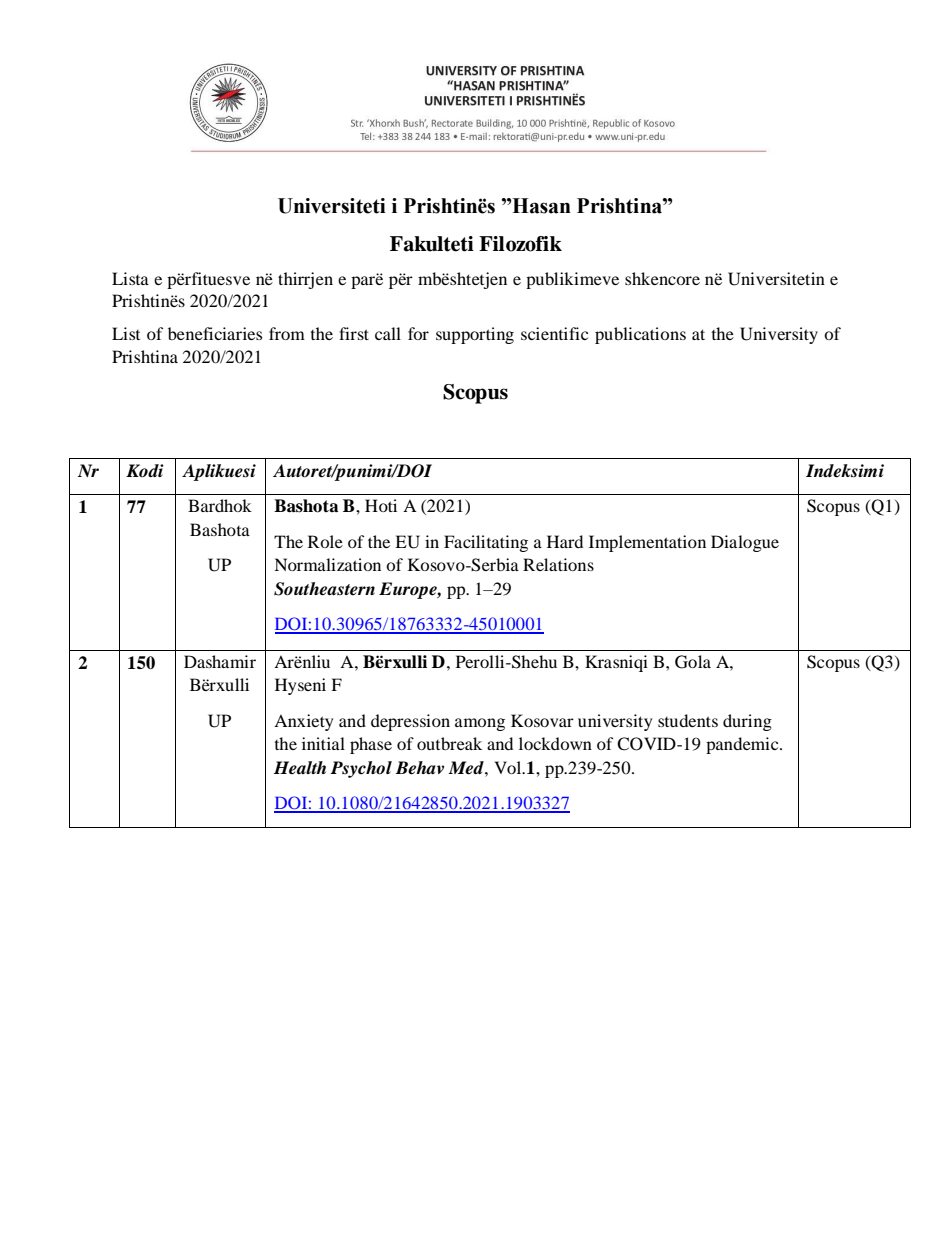 This page has width=952, height=1233. I want to click on outbreak, so click(449, 743).
